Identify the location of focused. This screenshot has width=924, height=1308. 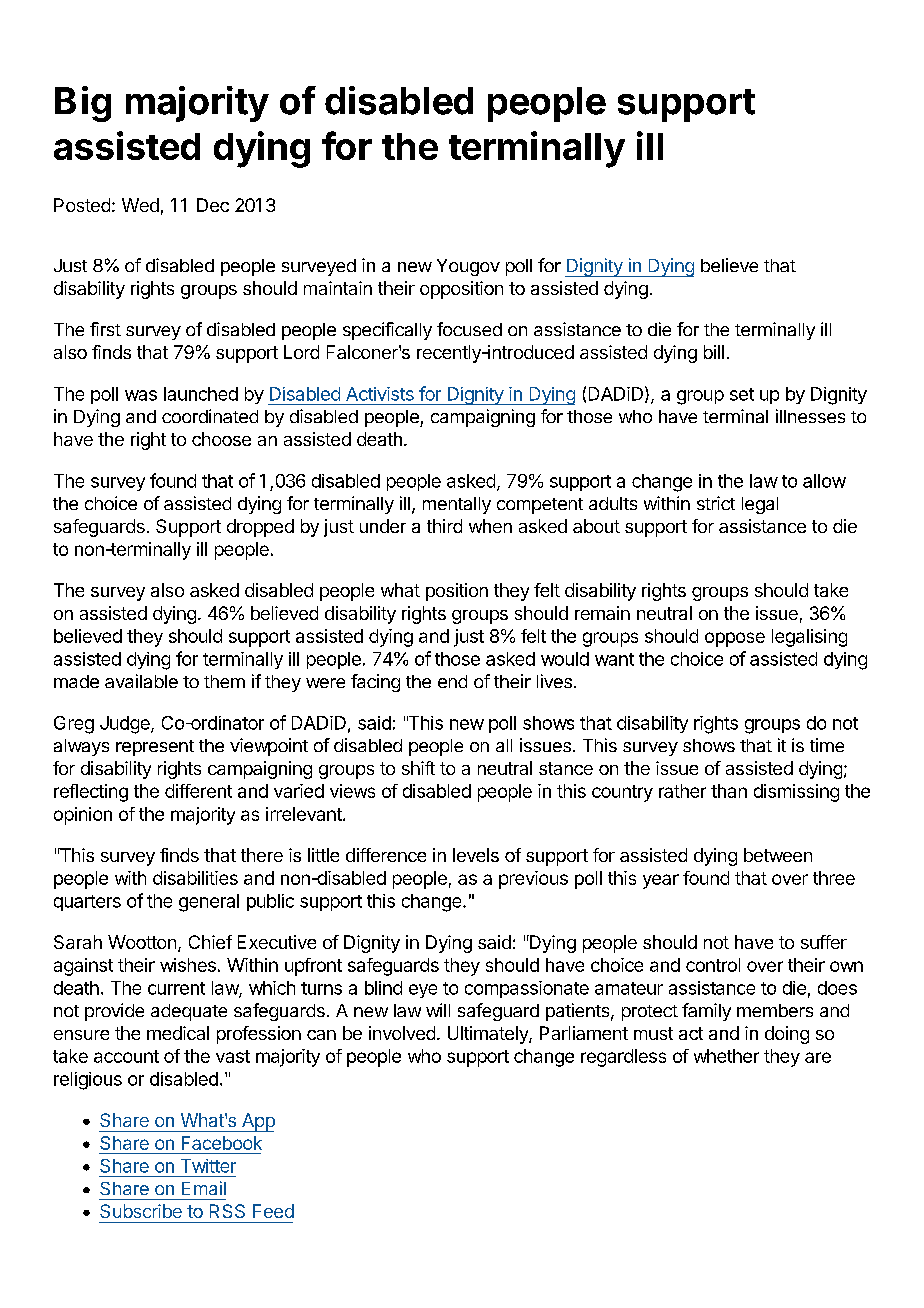
(469, 329).
